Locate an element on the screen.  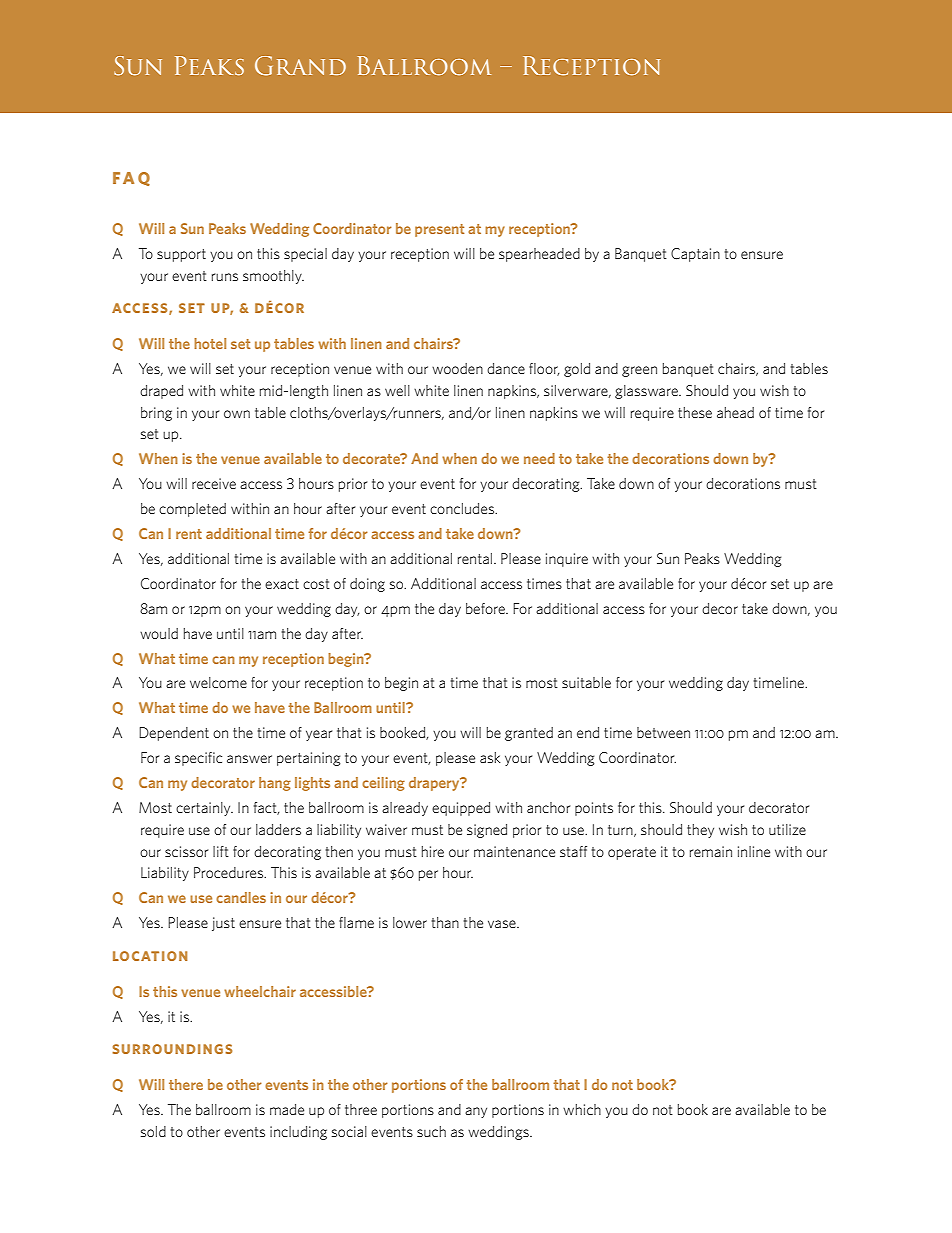
before is located at coordinates (486, 608).
